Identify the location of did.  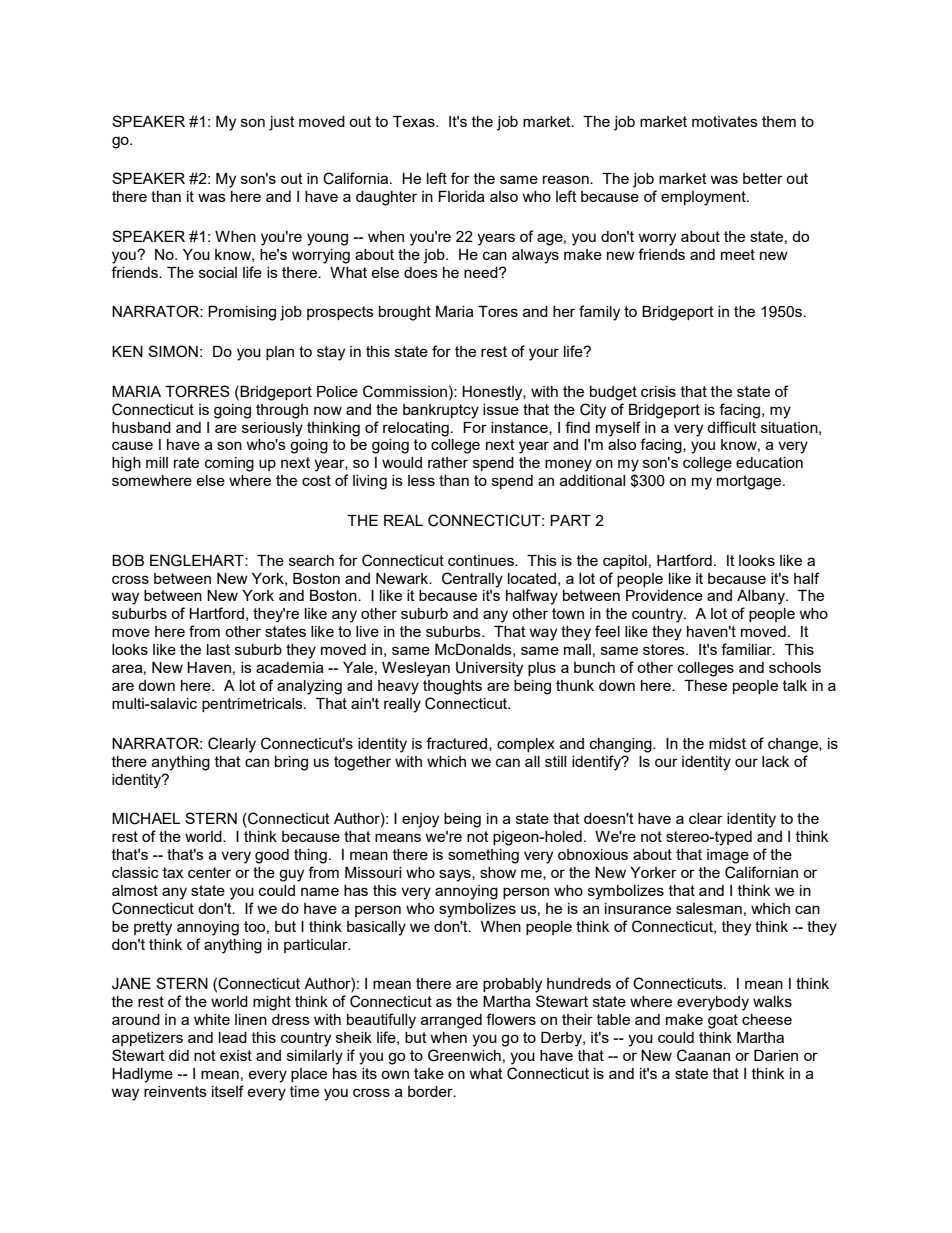
(179, 1055).
